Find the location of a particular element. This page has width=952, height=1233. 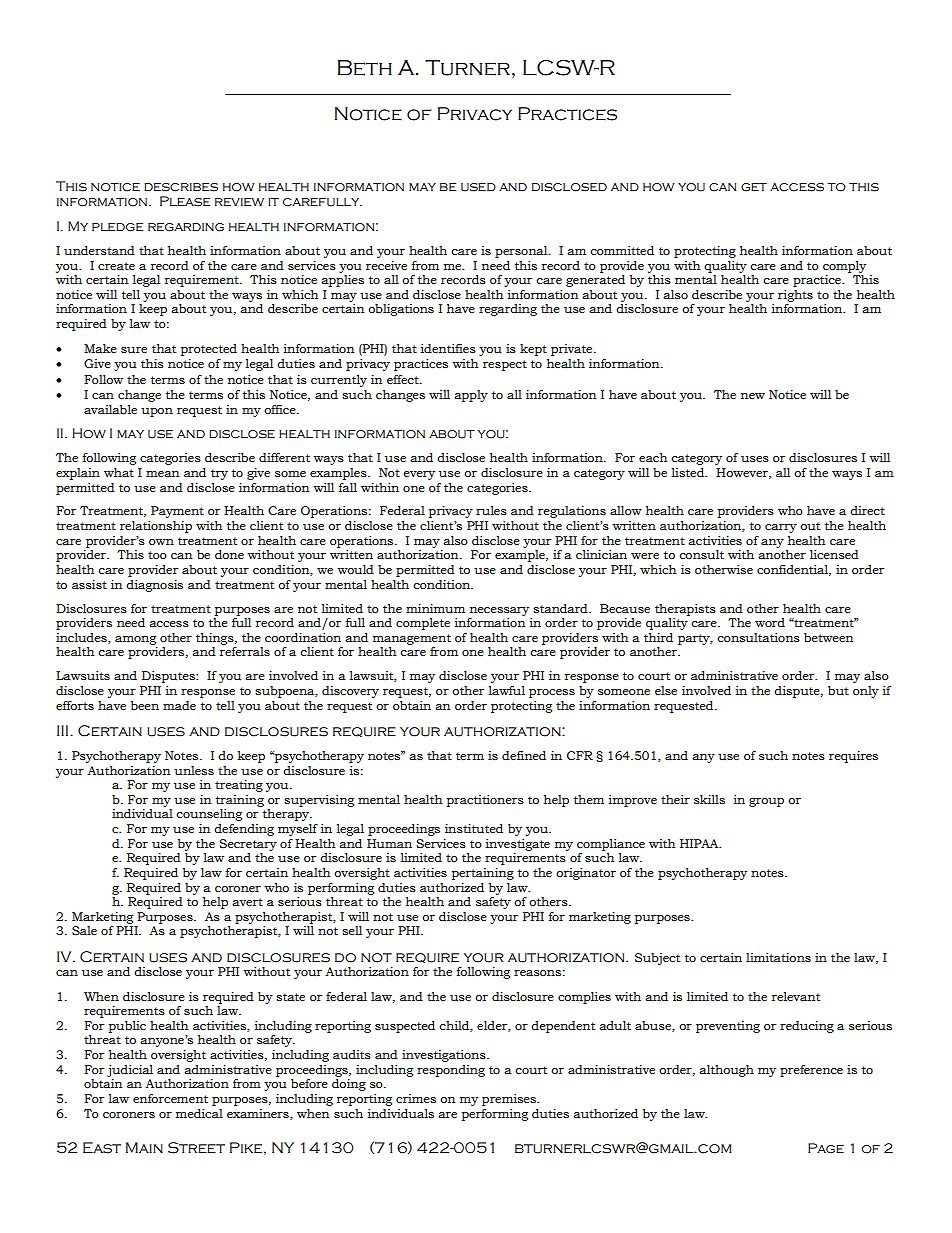

Beth is located at coordinates (364, 68).
